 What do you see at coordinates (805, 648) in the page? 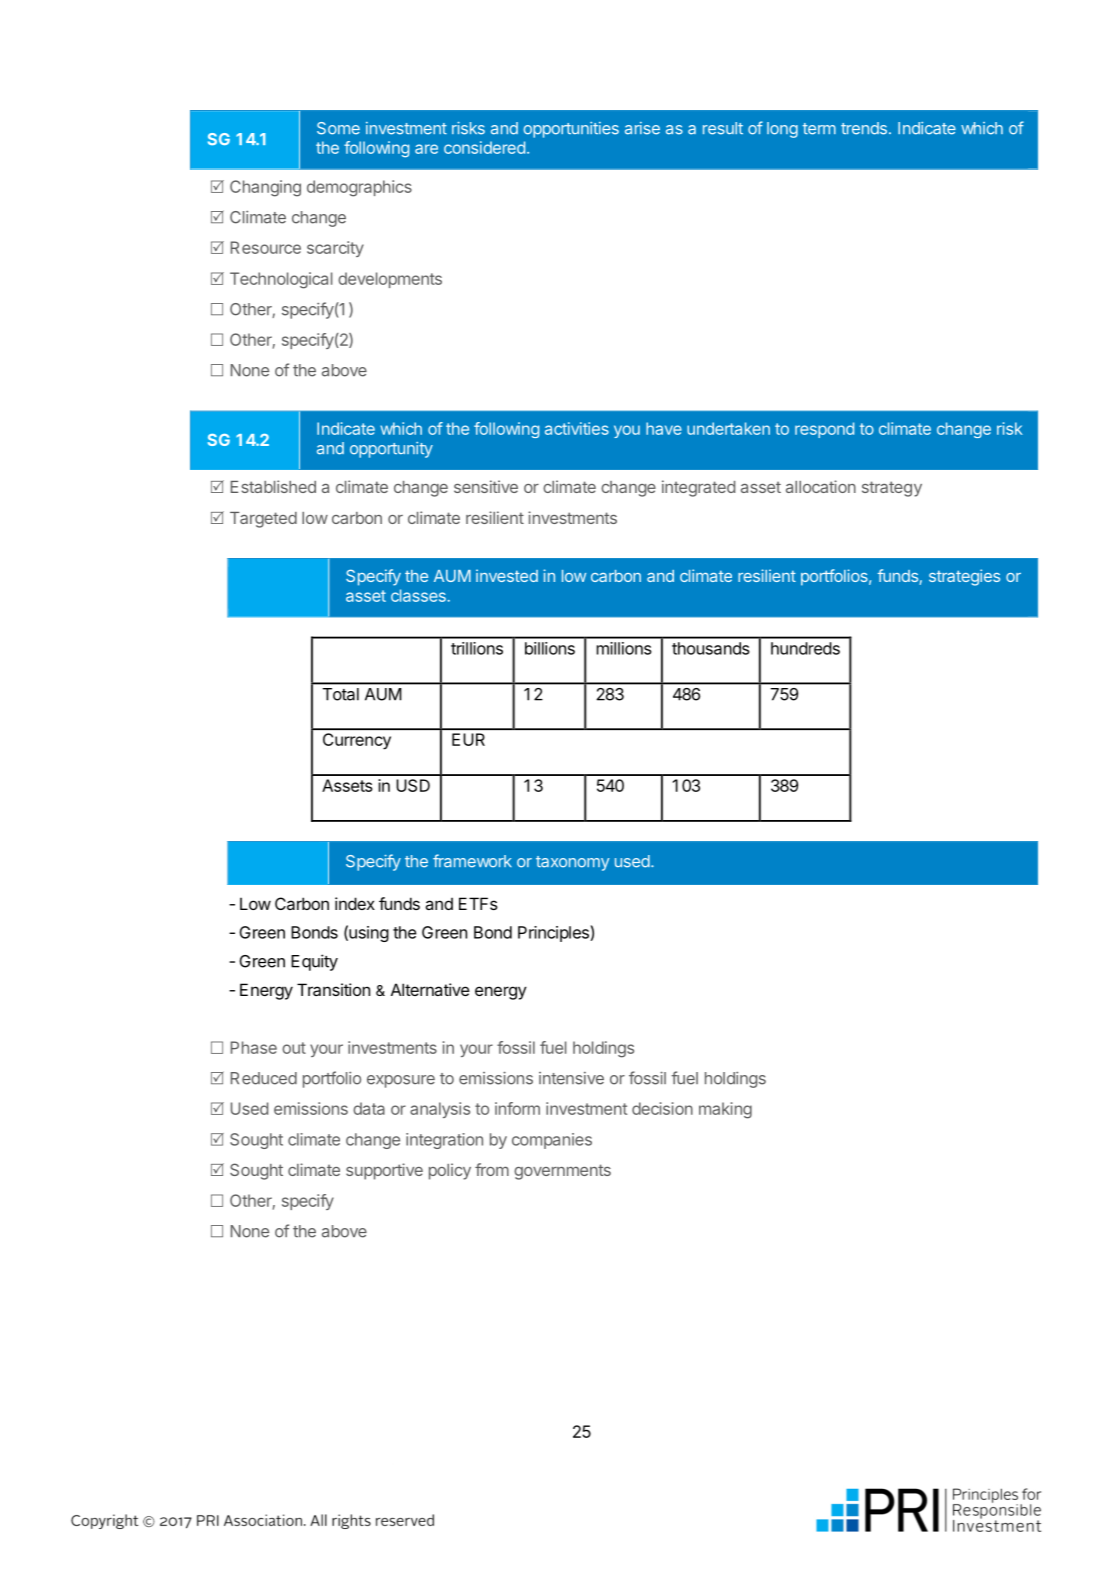
I see `hundreds` at bounding box center [805, 648].
